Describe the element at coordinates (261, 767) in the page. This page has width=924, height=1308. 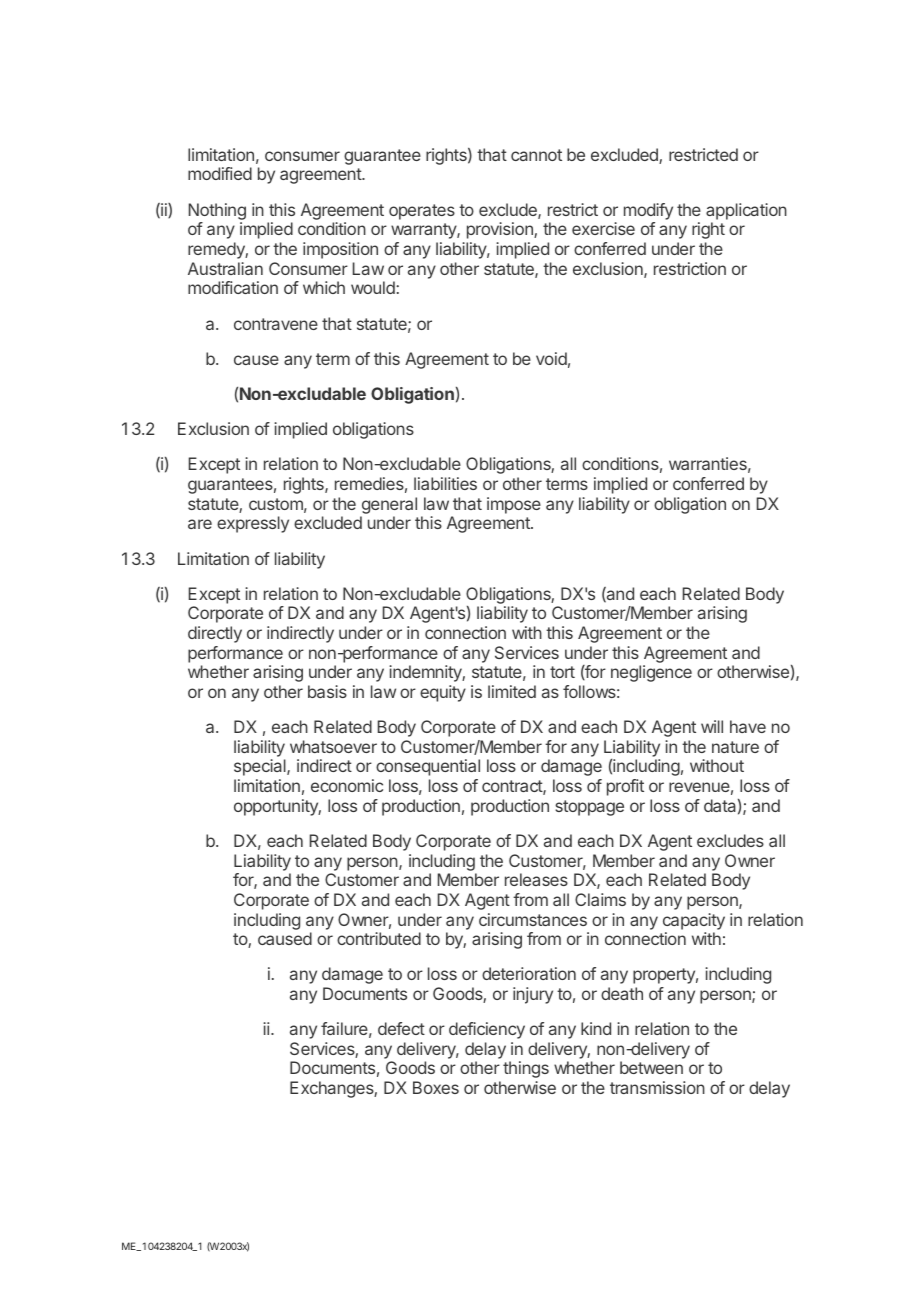
I see `special` at that location.
